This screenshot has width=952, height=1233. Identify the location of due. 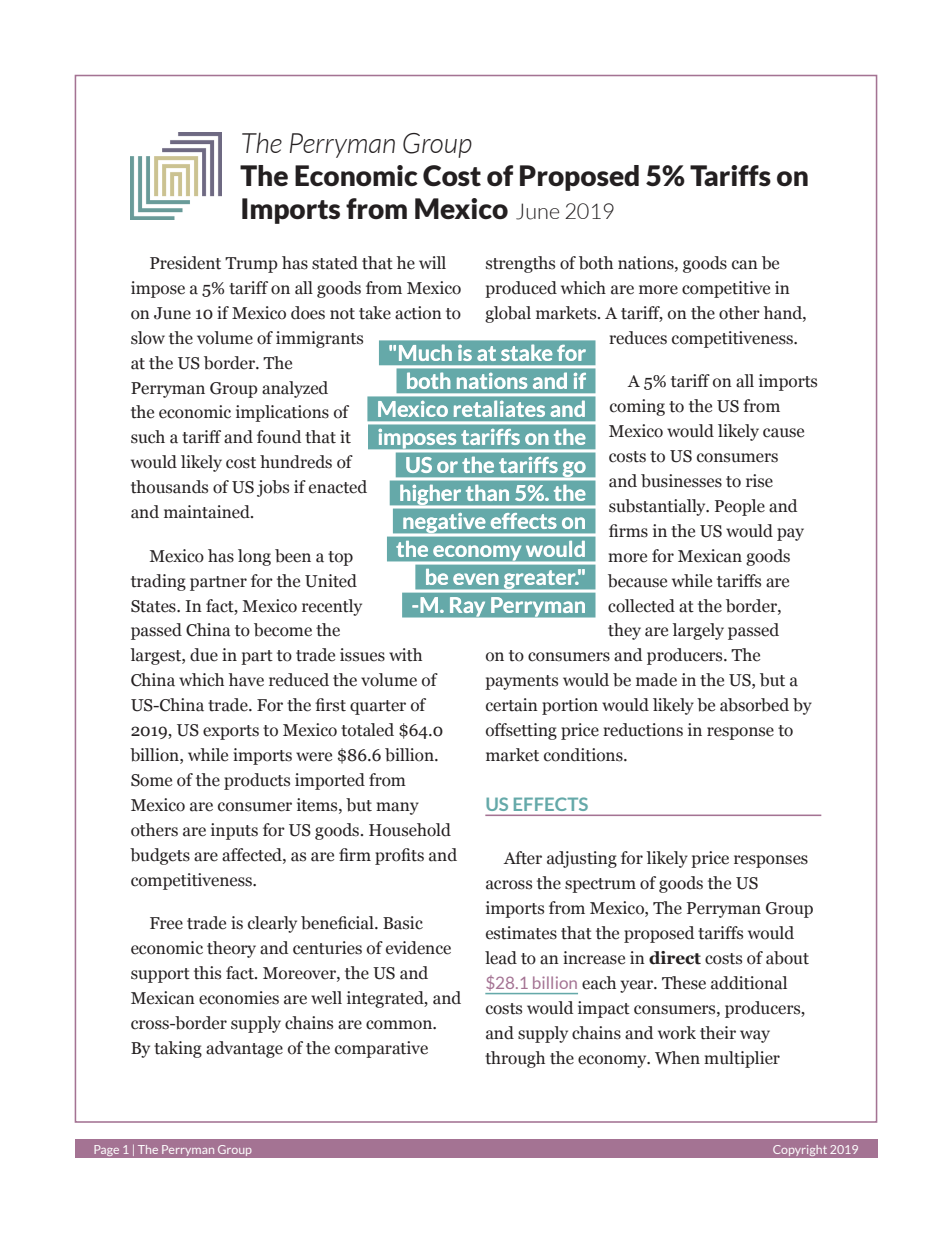
(204, 655).
